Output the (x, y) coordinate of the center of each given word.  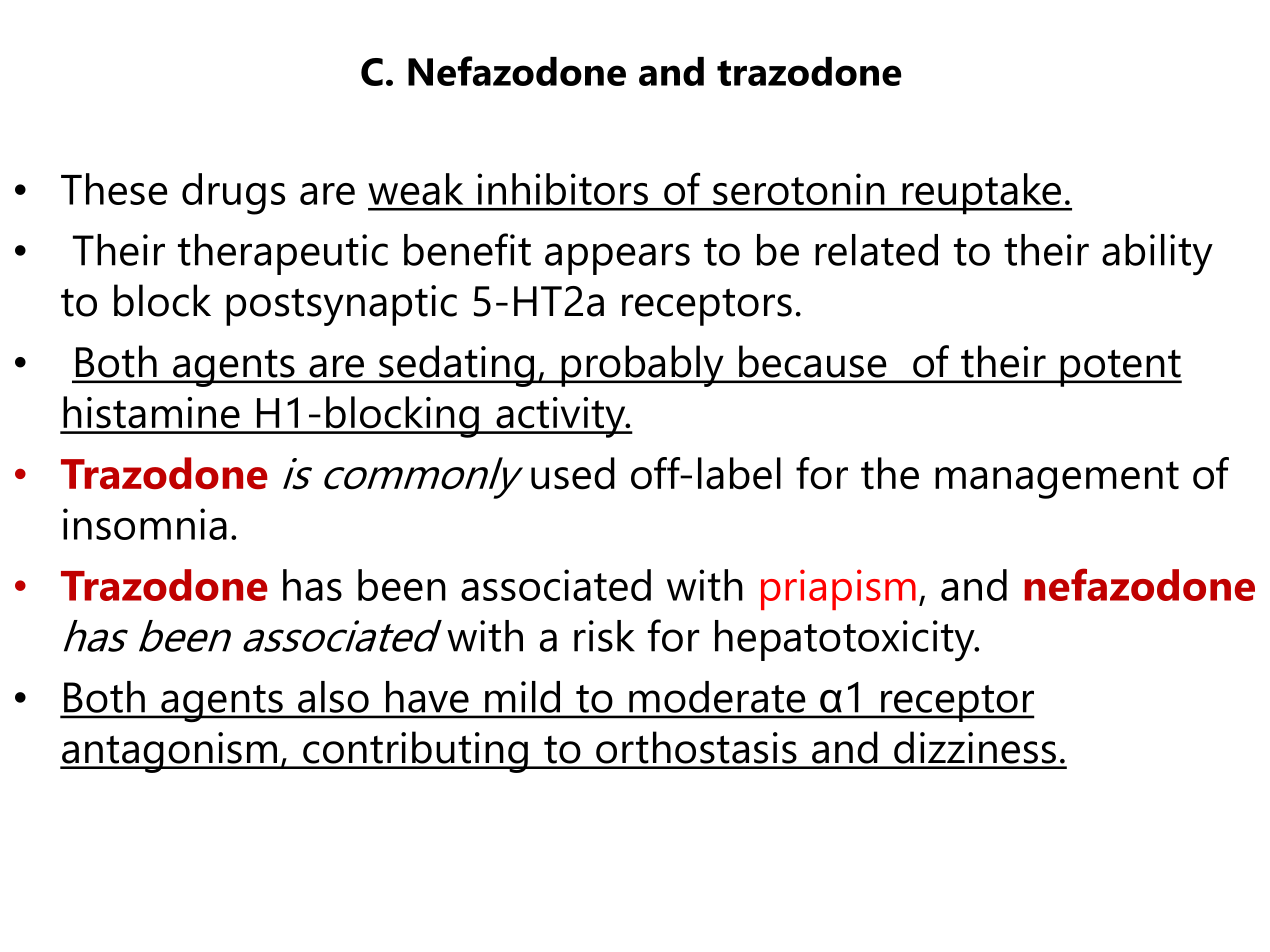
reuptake (982, 194)
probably (642, 366)
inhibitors (563, 189)
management (1057, 480)
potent (1120, 368)
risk (604, 636)
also (333, 697)
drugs (233, 194)
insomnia (145, 524)
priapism (838, 589)
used (573, 473)
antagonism (169, 752)
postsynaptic (341, 305)
